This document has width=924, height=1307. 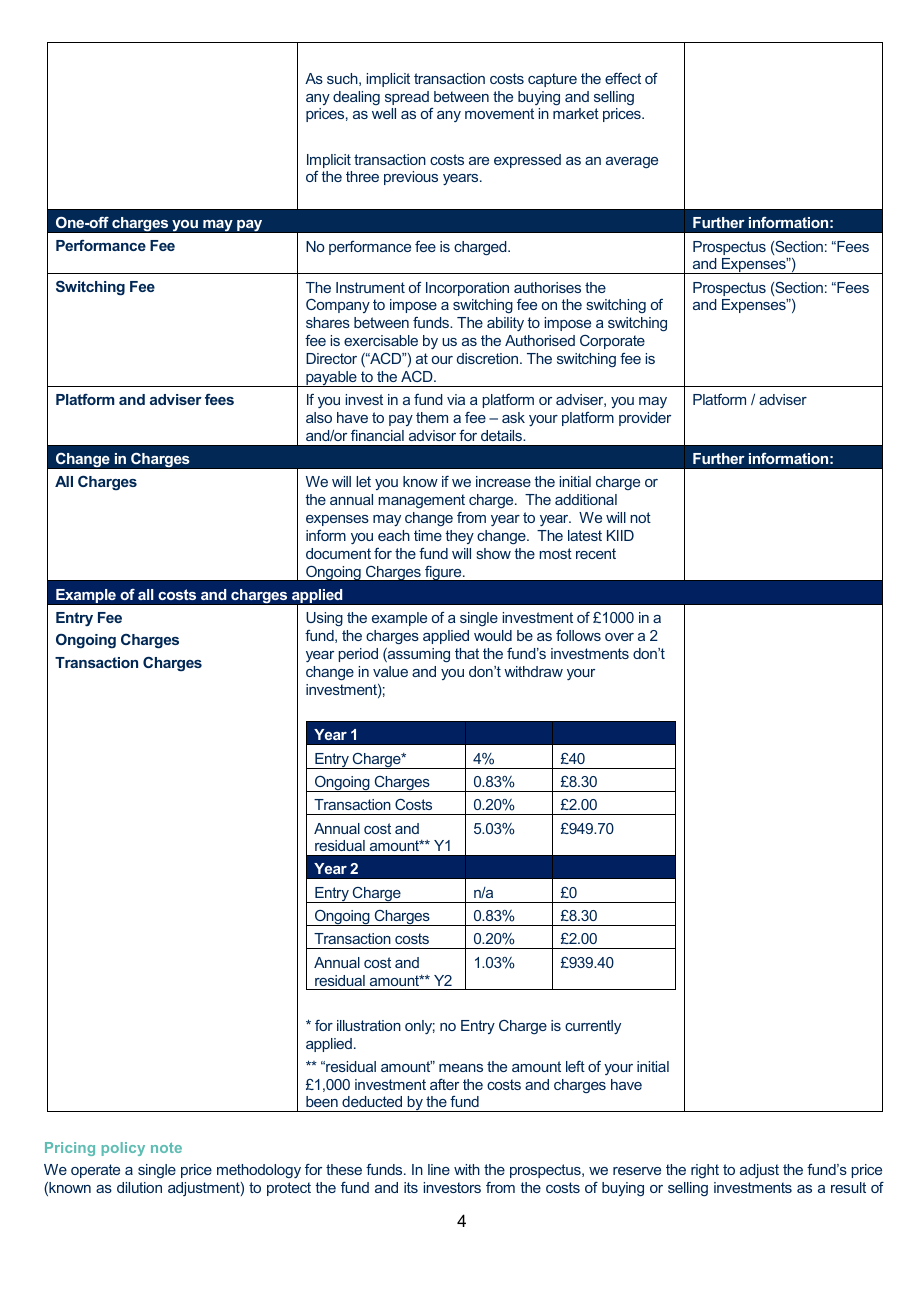 What do you see at coordinates (623, 78) in the document?
I see `effect` at bounding box center [623, 78].
